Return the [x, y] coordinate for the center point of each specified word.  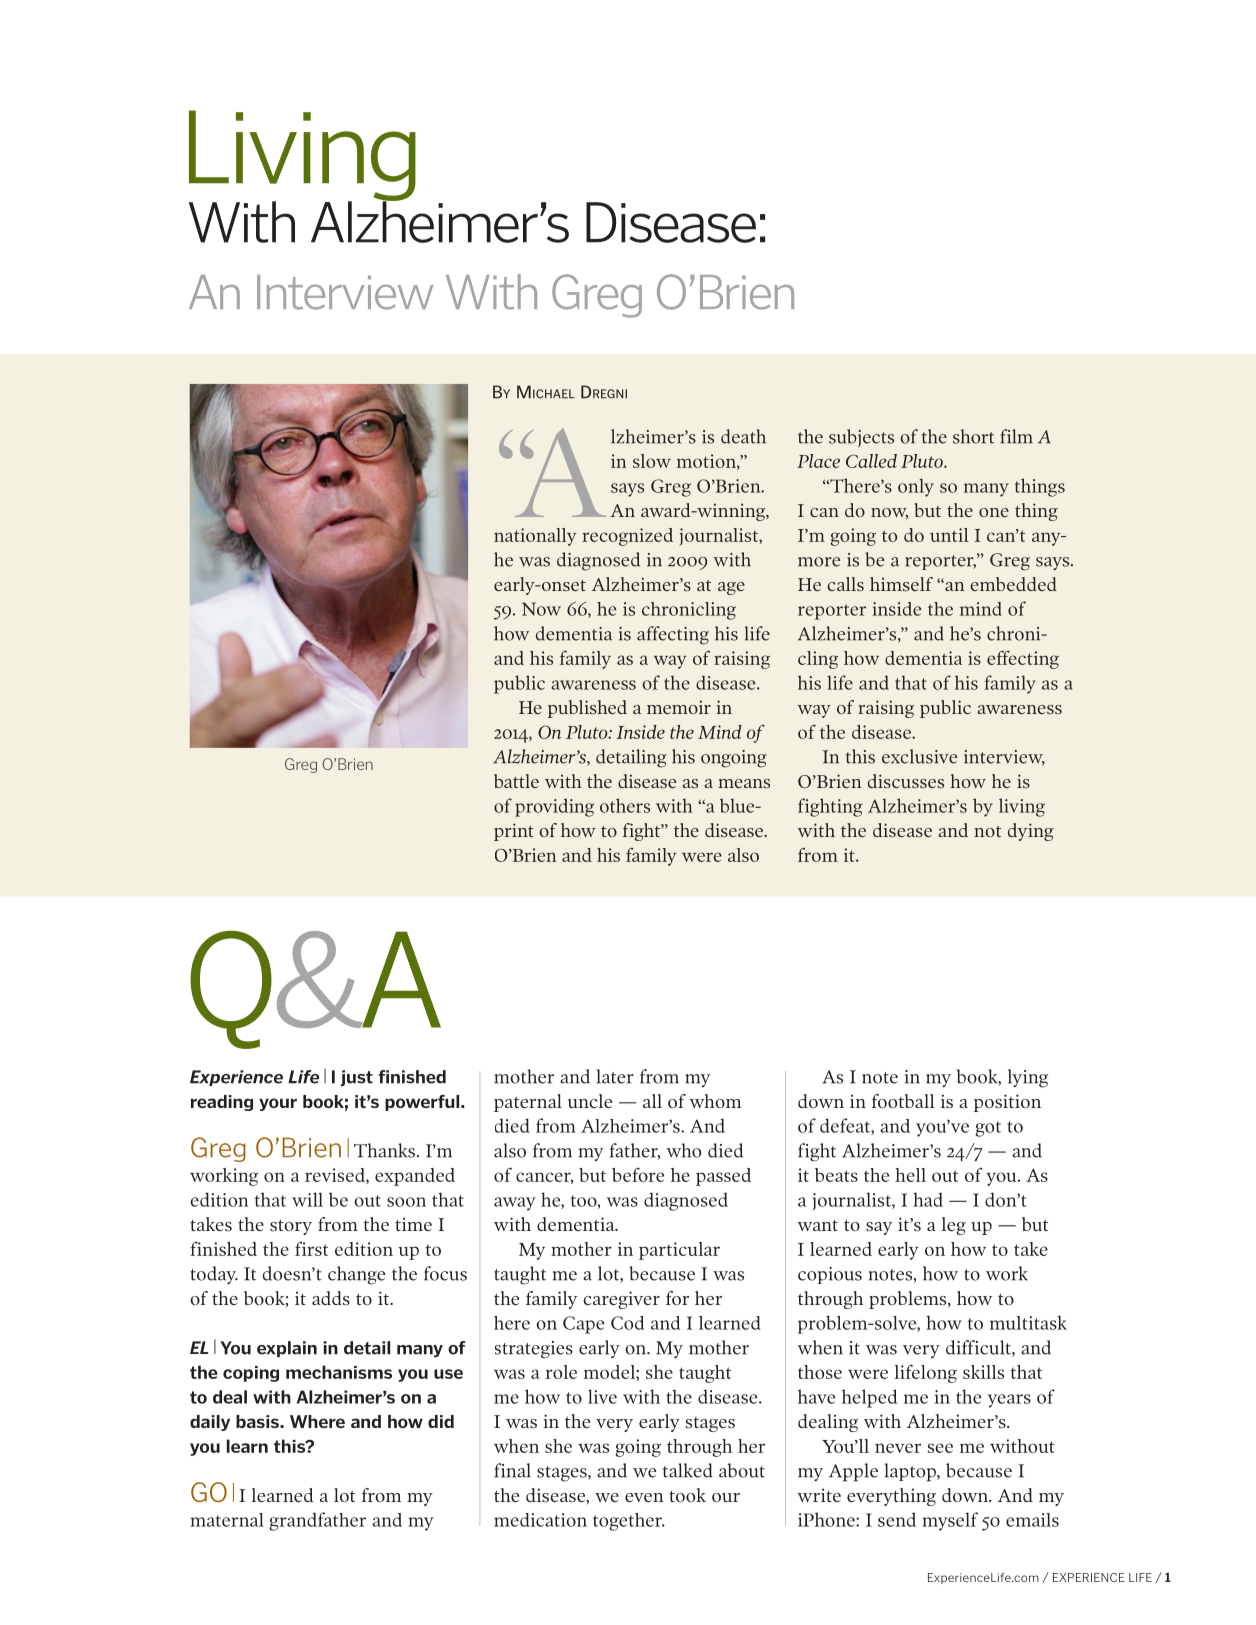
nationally [535, 537]
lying [1028, 1078]
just [357, 1078]
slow [652, 461]
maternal [227, 1520]
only [916, 487]
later [615, 1076]
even [644, 1497]
